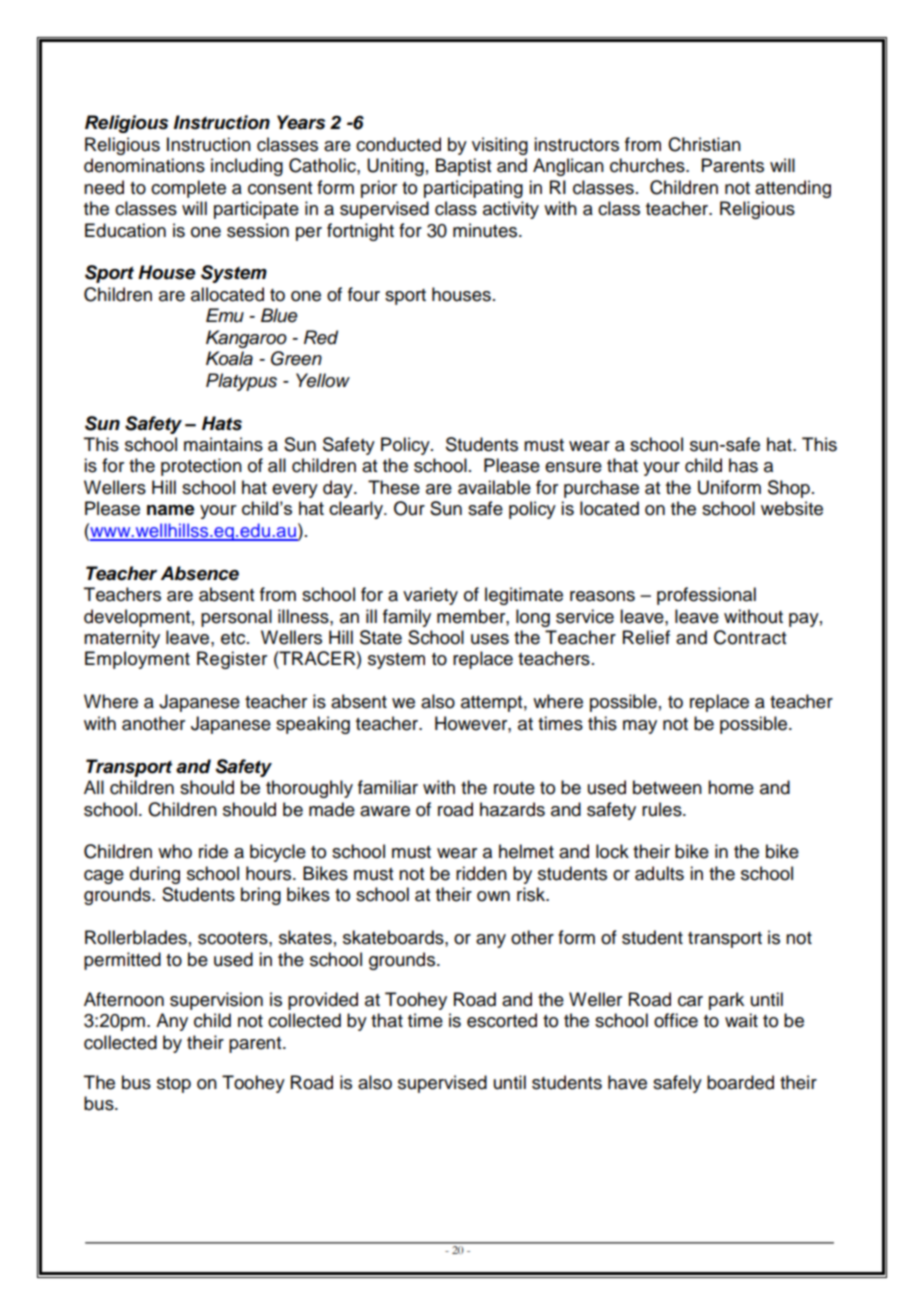 The width and height of the page is (924, 1308). I want to click on protection, so click(201, 467).
